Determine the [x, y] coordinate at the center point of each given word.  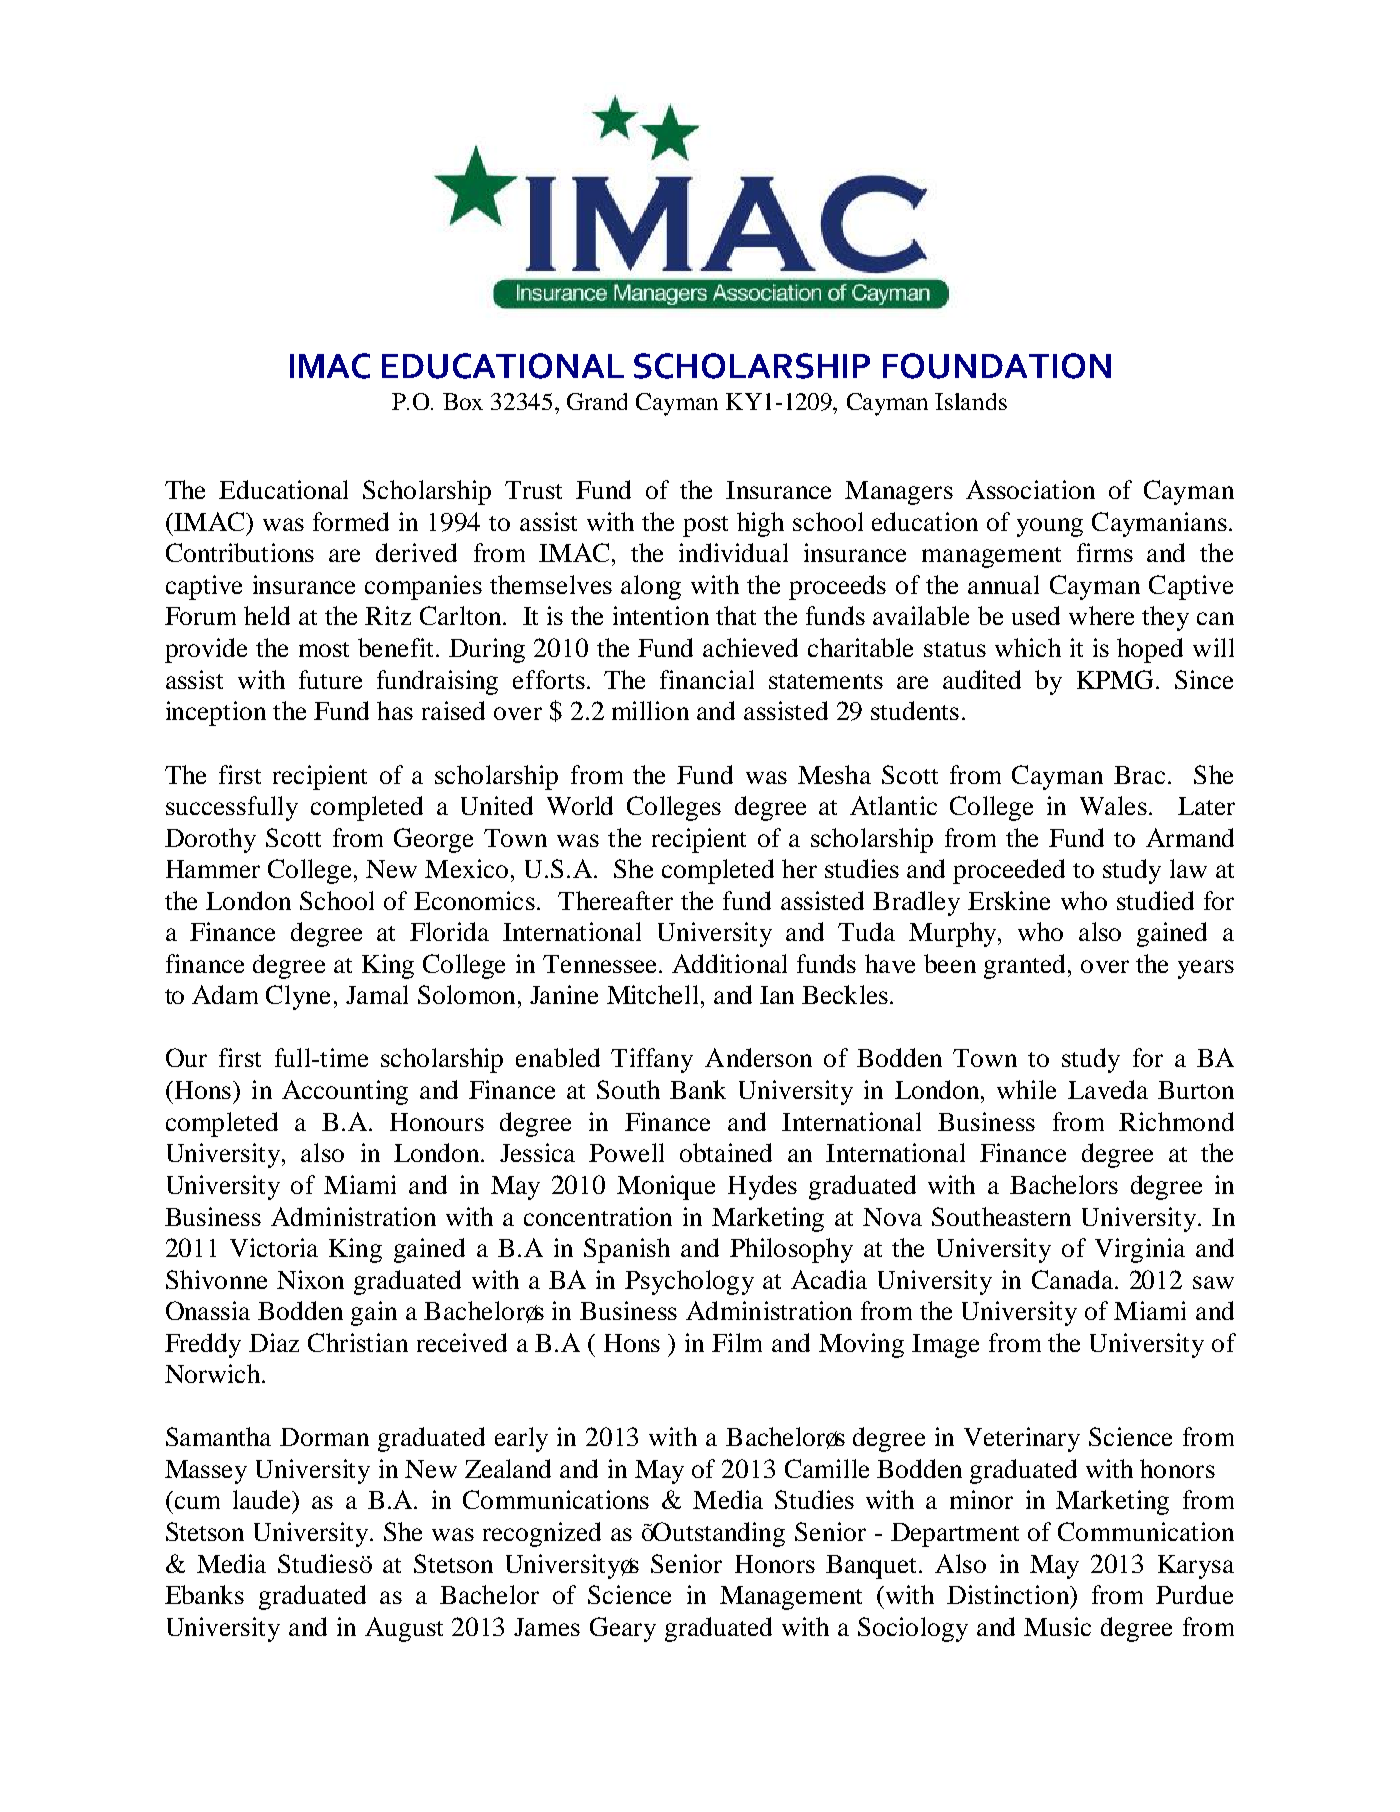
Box [463, 401]
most [324, 649]
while [1026, 1089]
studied [1155, 900]
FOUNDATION [997, 366]
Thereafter [615, 900]
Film [737, 1342]
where [1101, 615]
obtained [726, 1152]
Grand [597, 401]
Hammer [213, 869]
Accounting [345, 1092]
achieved [750, 647]
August [404, 1629]
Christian [358, 1342]
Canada [1072, 1279]
